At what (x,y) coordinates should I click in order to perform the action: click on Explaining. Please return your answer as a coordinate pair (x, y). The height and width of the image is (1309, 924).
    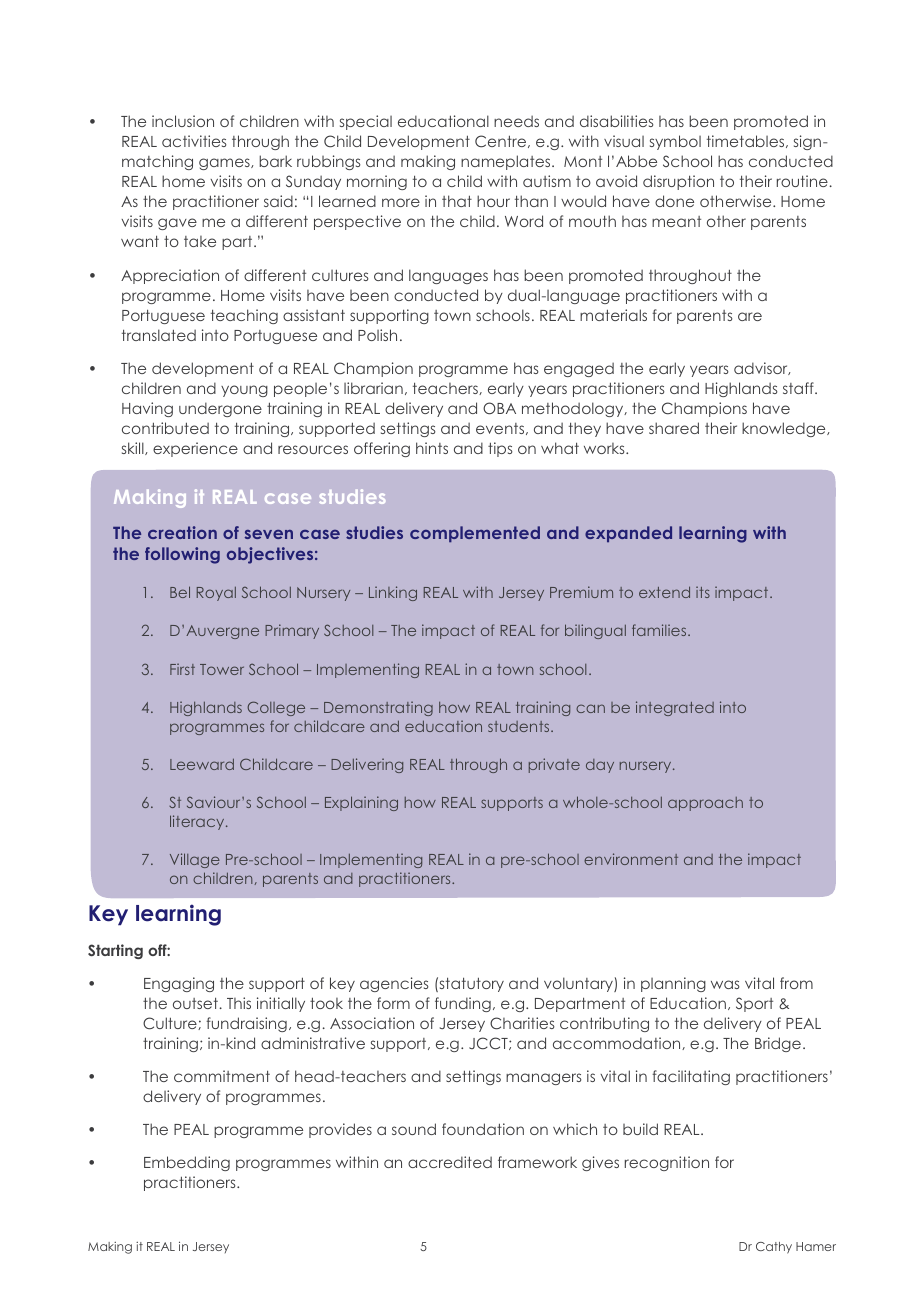
    Looking at the image, I should click on (361, 803).
